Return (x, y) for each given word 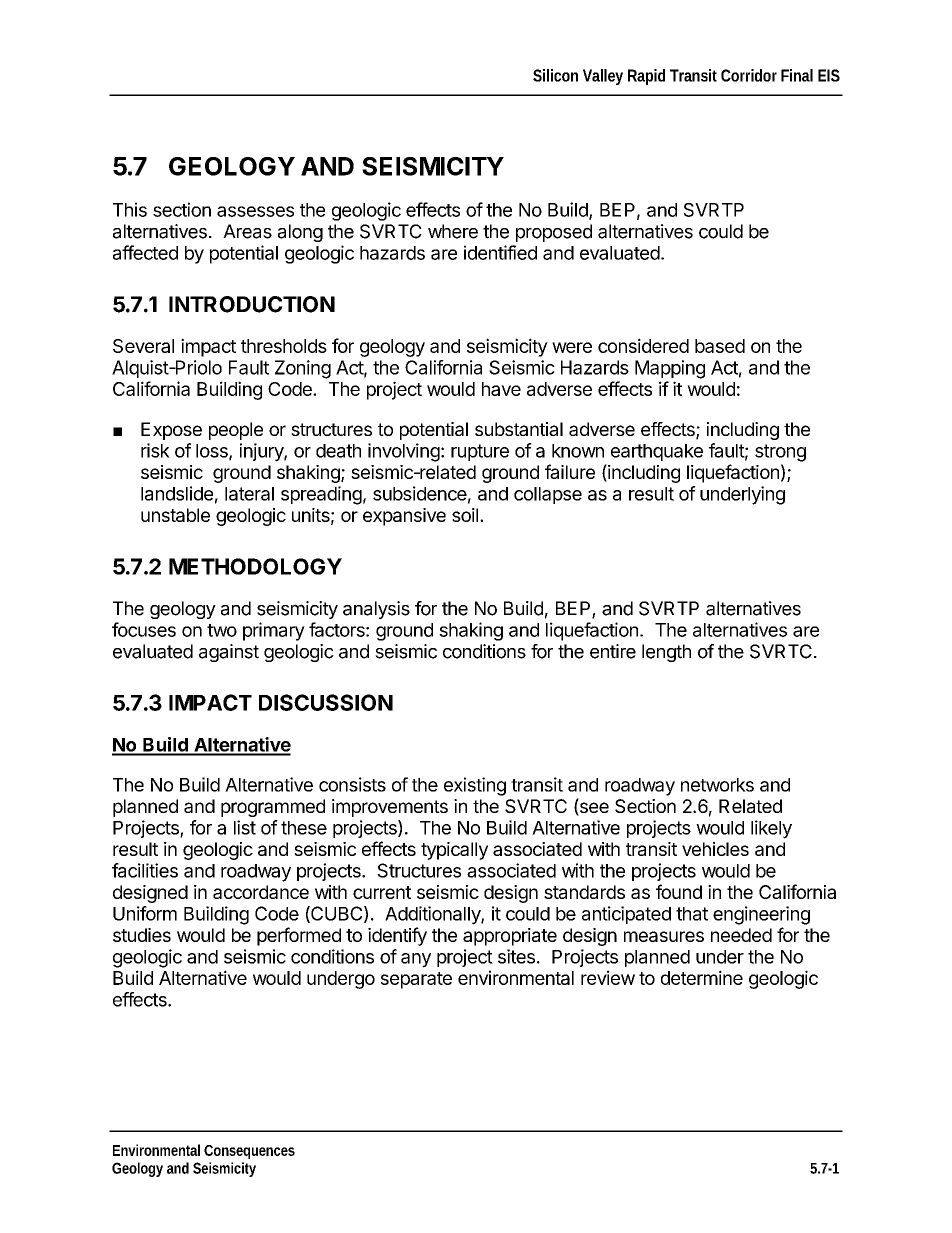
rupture (480, 452)
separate (416, 980)
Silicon (555, 75)
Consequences (249, 1152)
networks (717, 785)
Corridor (749, 75)
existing (475, 786)
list (245, 827)
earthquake (657, 452)
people (236, 431)
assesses (255, 211)
